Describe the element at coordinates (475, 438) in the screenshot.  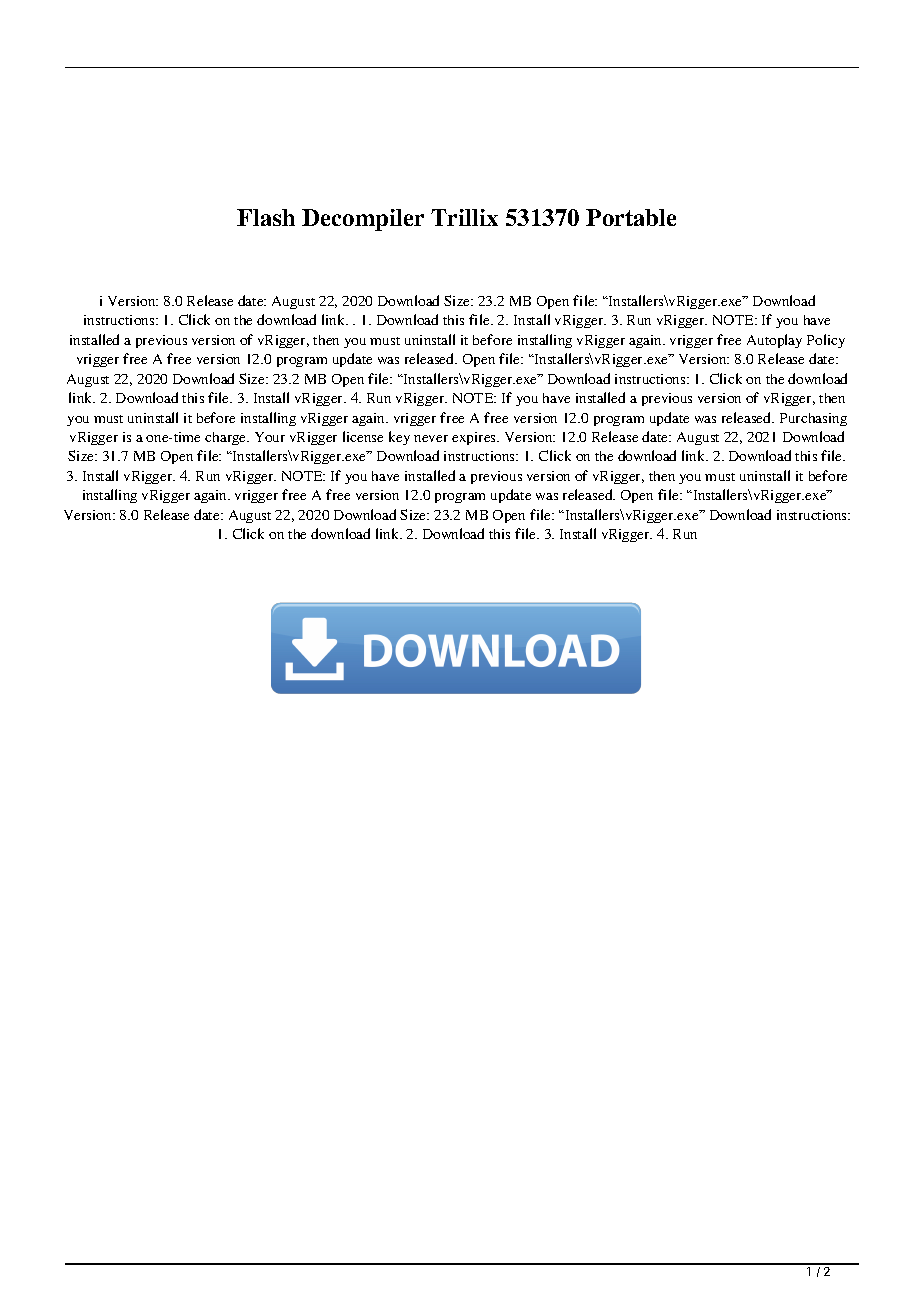
I see `expires` at that location.
